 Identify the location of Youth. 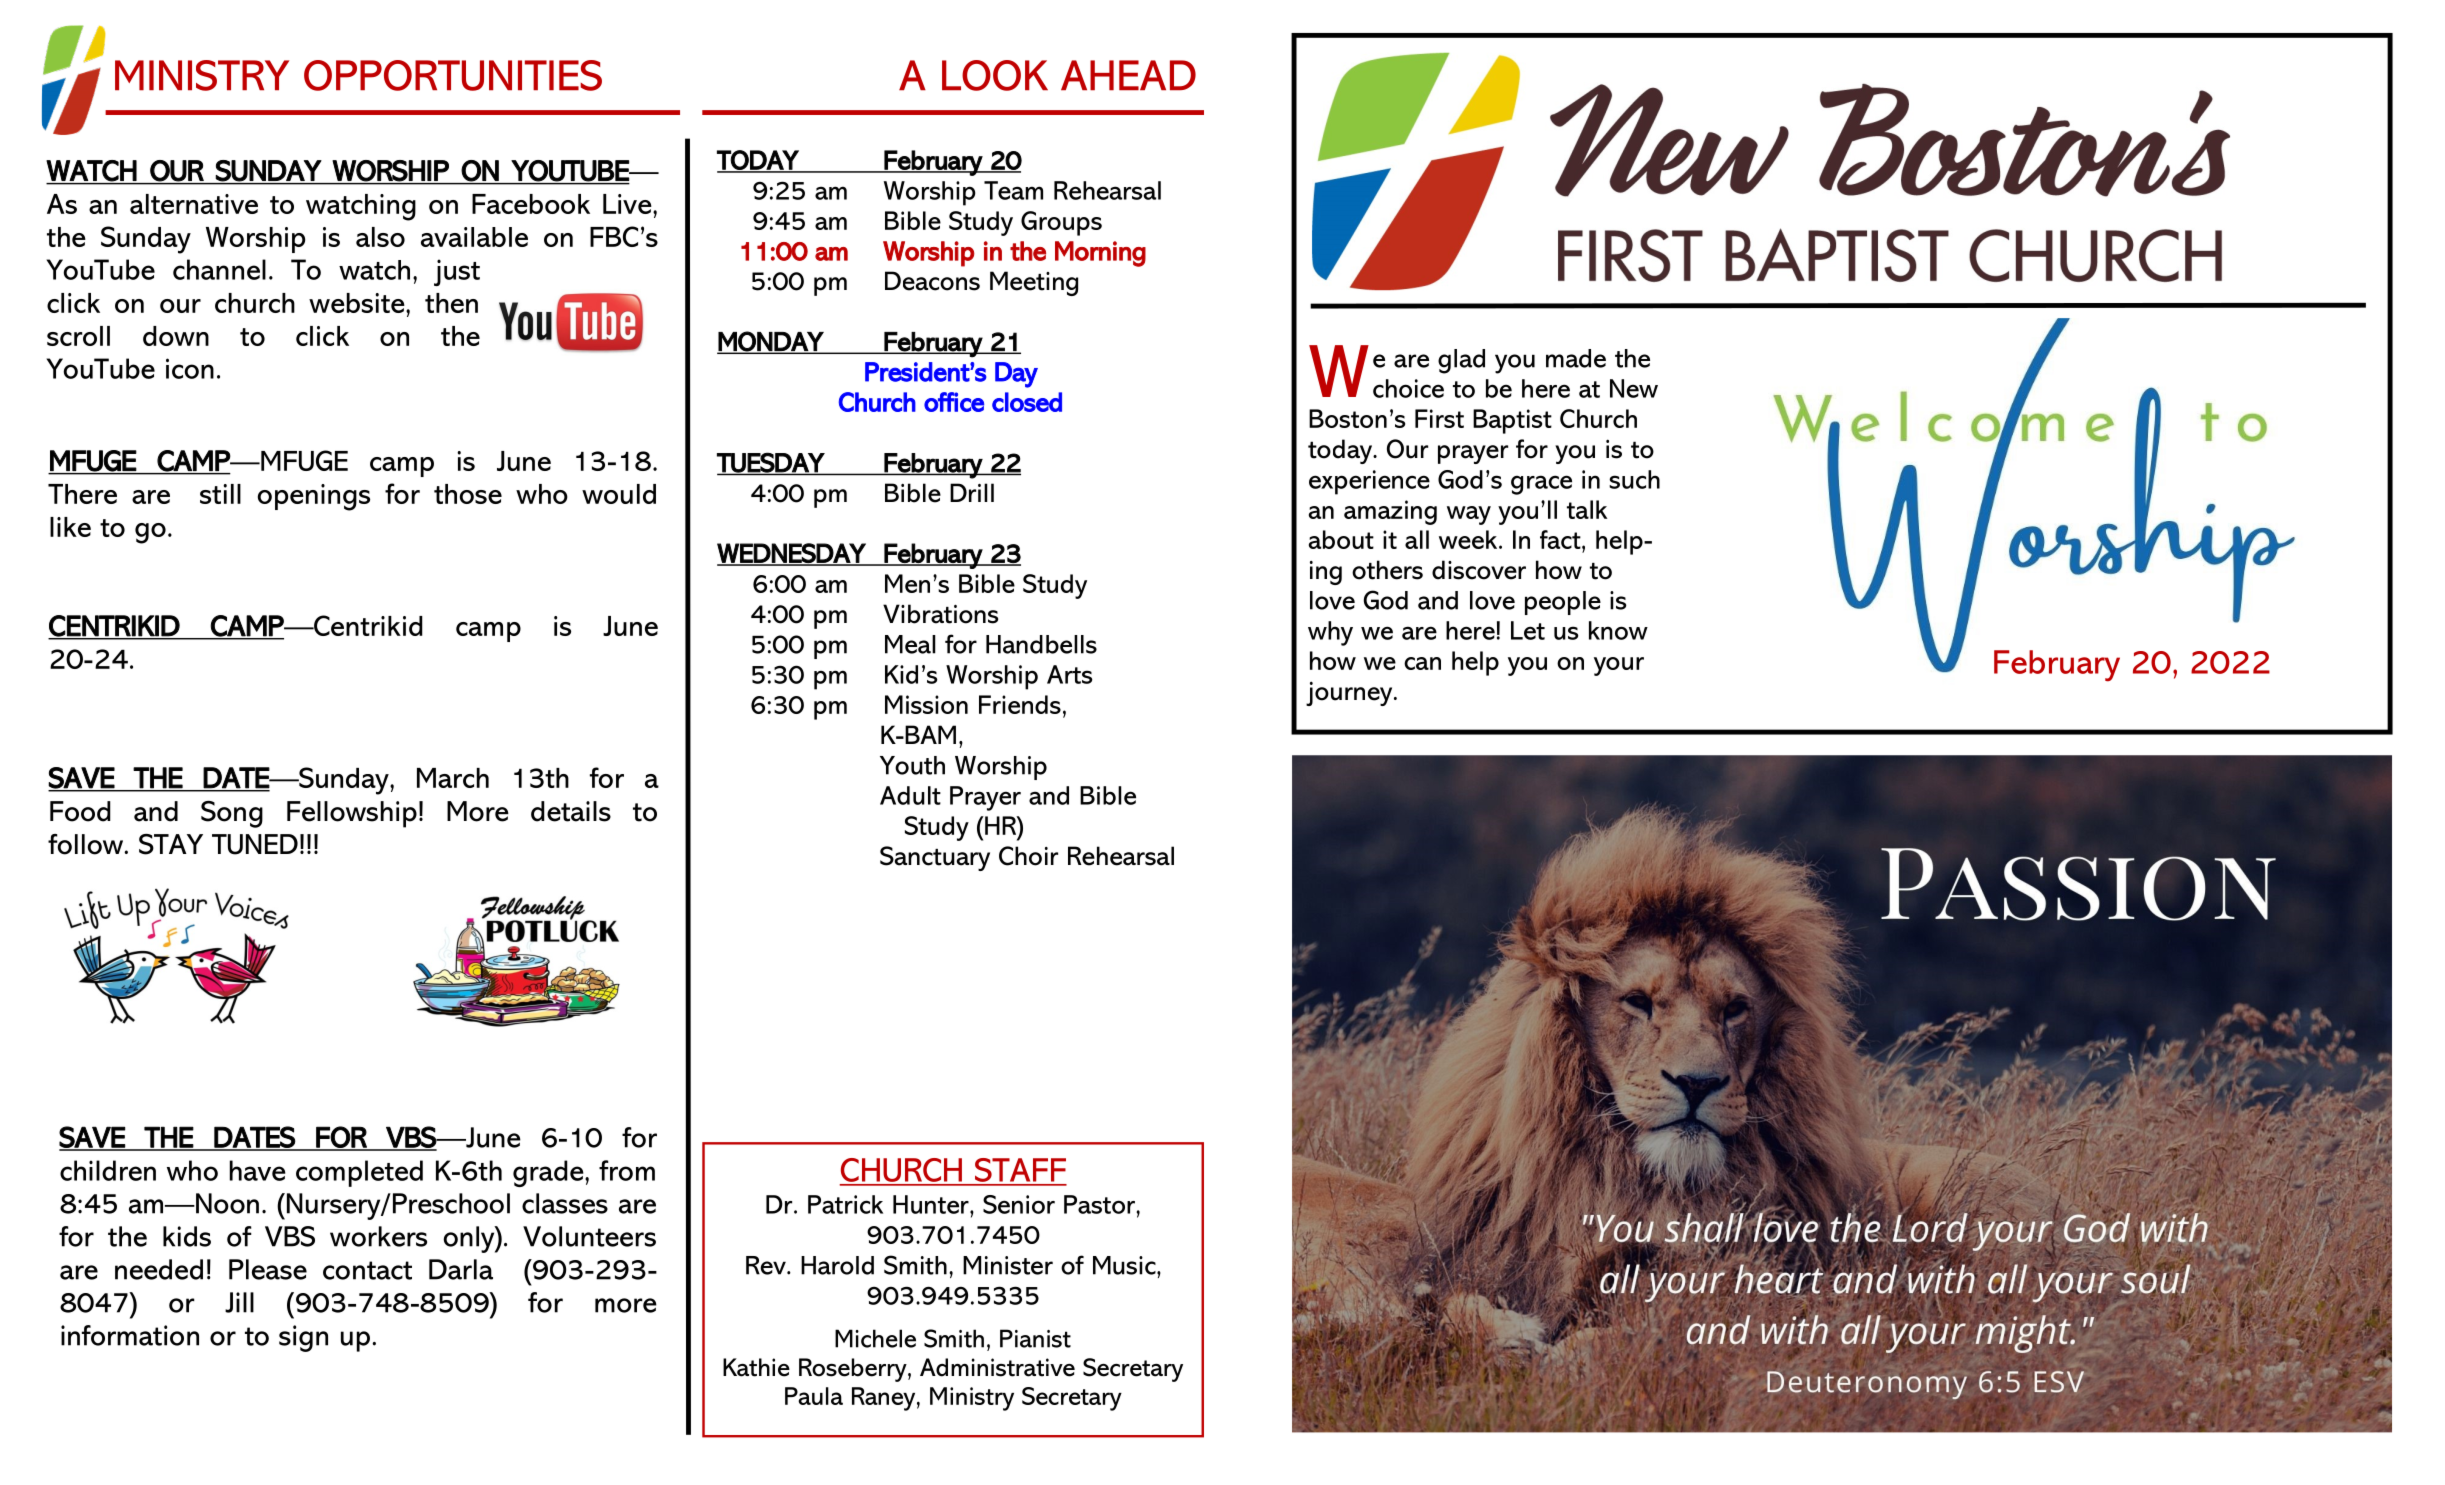
(912, 765).
